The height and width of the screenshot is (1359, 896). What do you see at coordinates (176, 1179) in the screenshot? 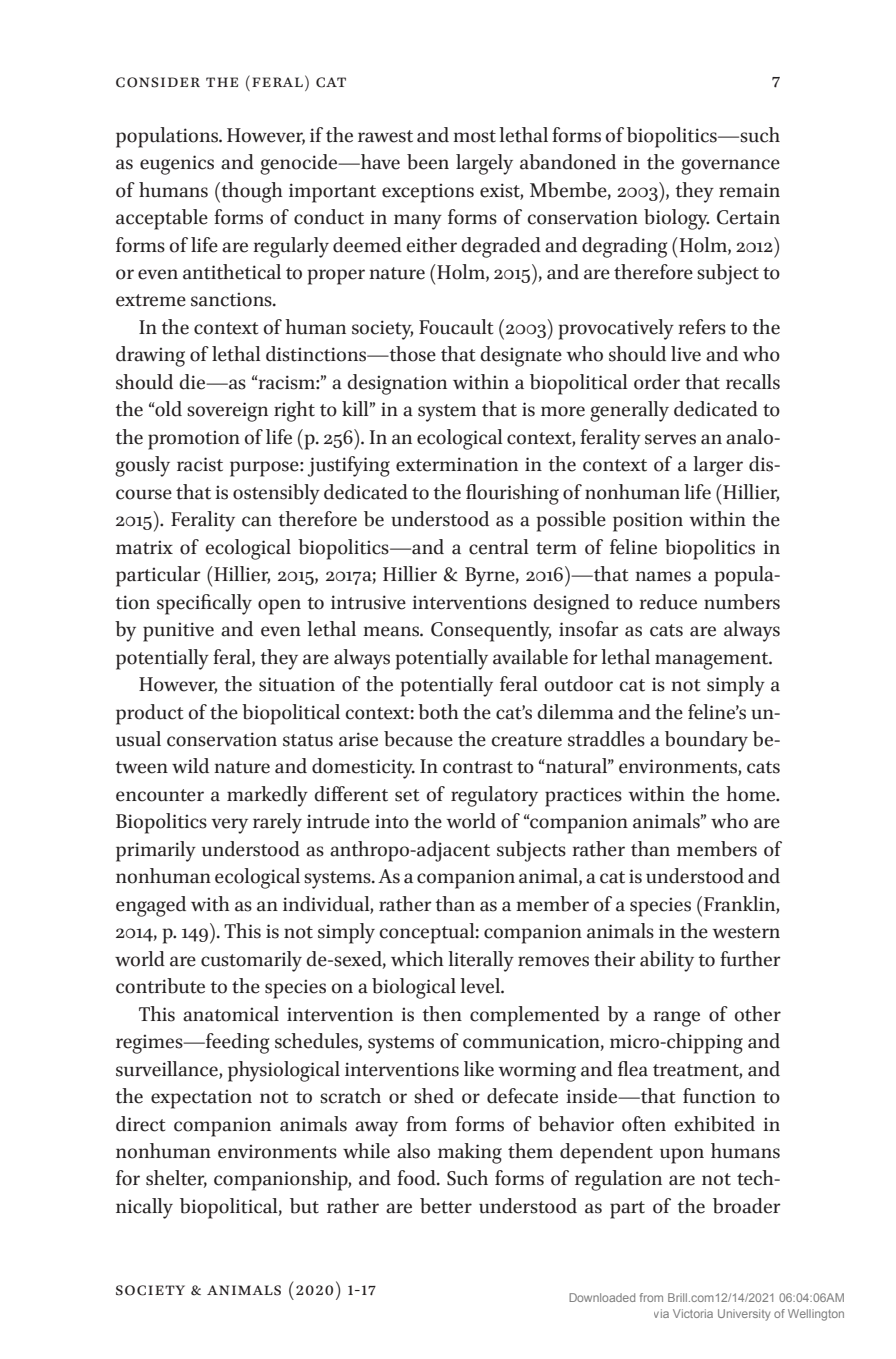
I see `shelter` at bounding box center [176, 1179].
